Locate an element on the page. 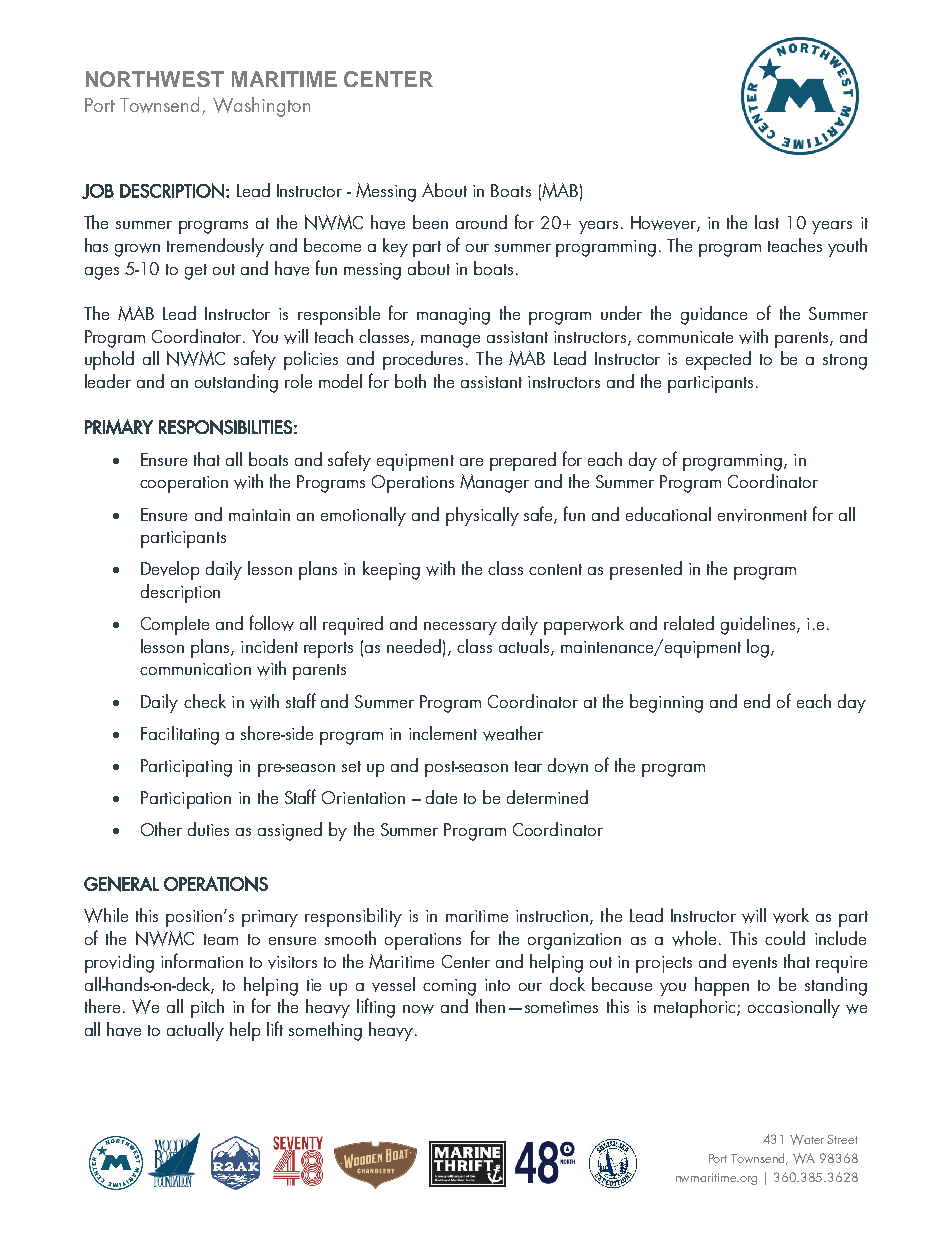  last is located at coordinates (767, 222).
